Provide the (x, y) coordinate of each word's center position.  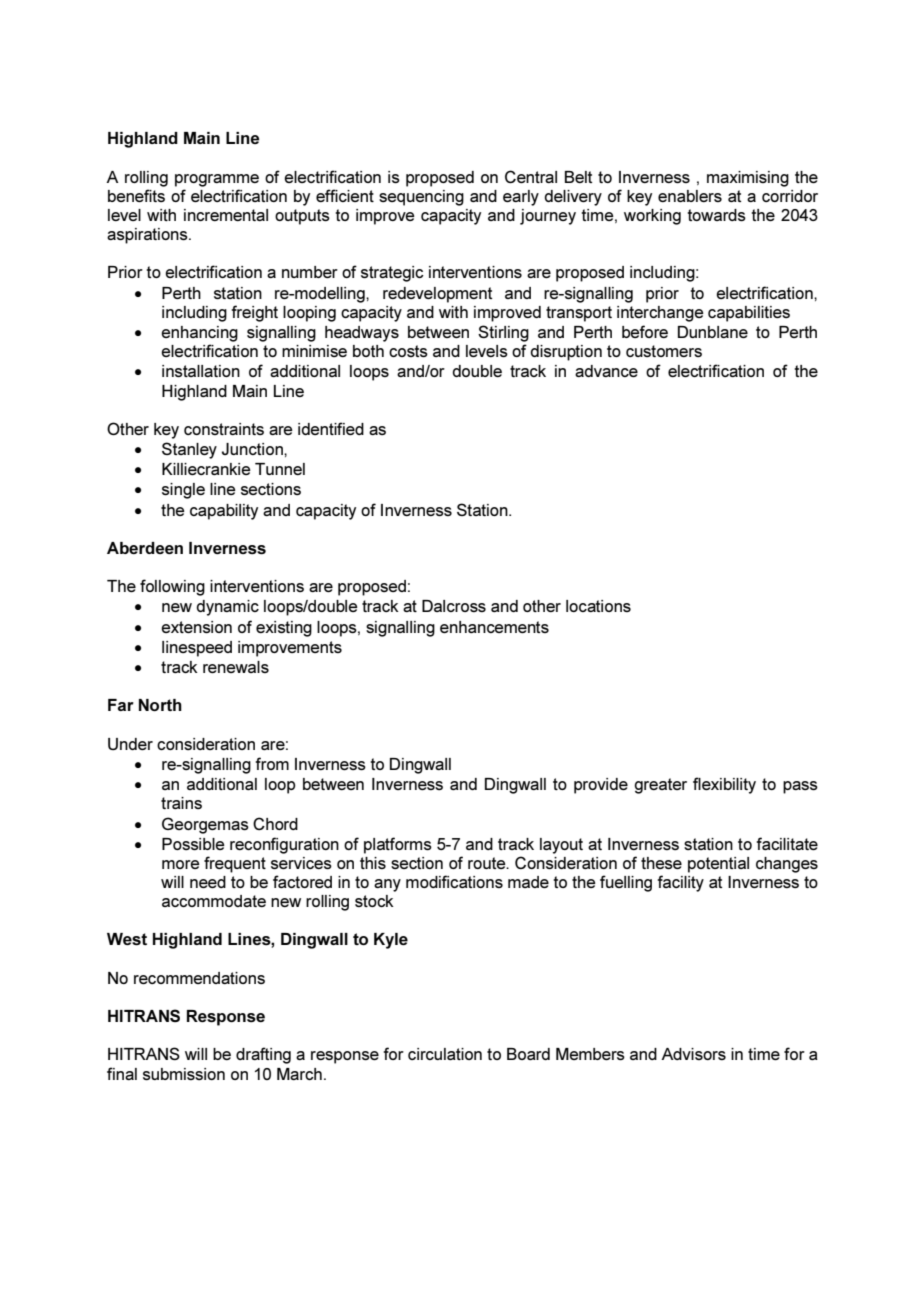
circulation (445, 1054)
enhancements (494, 627)
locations (598, 606)
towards (716, 215)
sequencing (421, 198)
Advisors (693, 1054)
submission (184, 1074)
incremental (226, 215)
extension (196, 627)
